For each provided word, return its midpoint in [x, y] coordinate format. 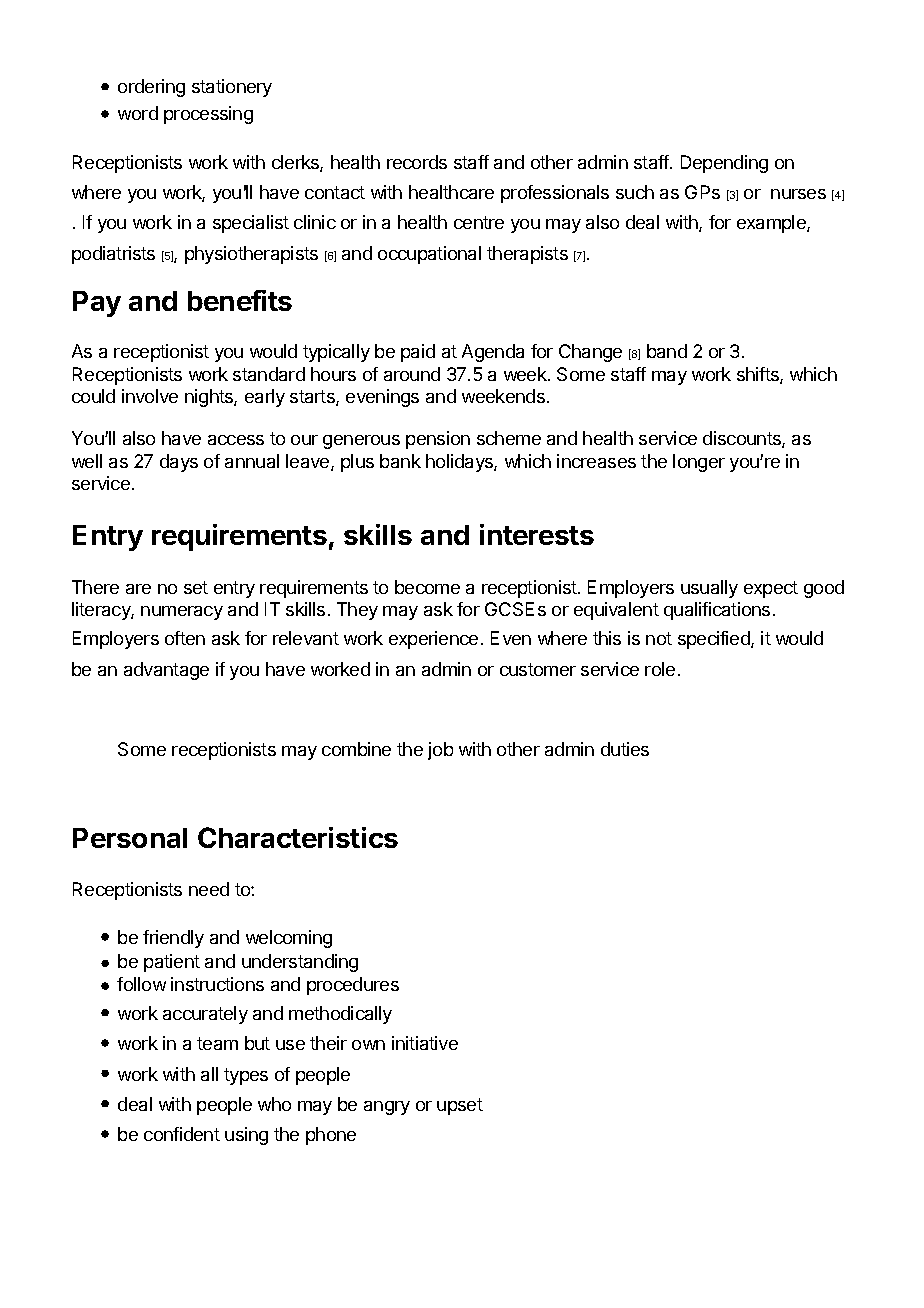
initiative [425, 1043]
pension [438, 440]
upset [460, 1106]
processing [208, 115]
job [440, 751]
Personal [130, 838]
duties [625, 749]
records [417, 162]
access [236, 440]
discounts [743, 439]
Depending [724, 164]
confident [182, 1134]
